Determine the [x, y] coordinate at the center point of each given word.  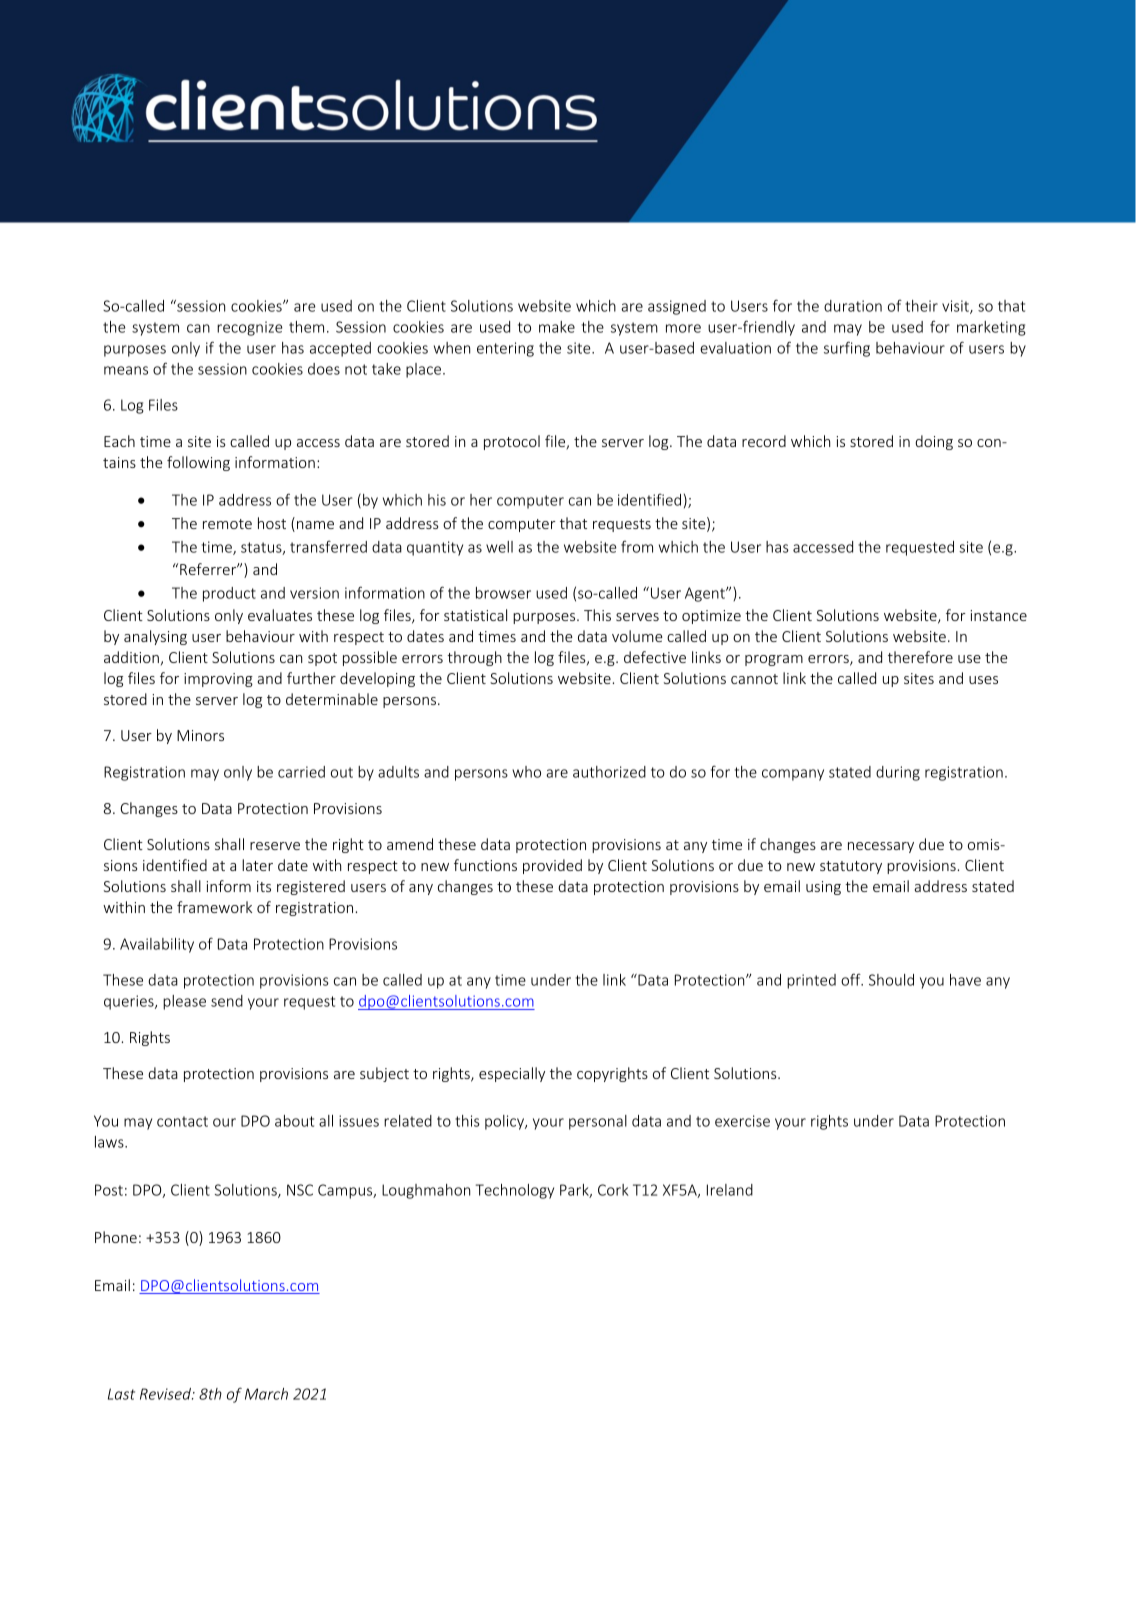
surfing [847, 349]
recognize [249, 328]
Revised [166, 1394]
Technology [515, 1191]
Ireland [730, 1190]
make [557, 327]
